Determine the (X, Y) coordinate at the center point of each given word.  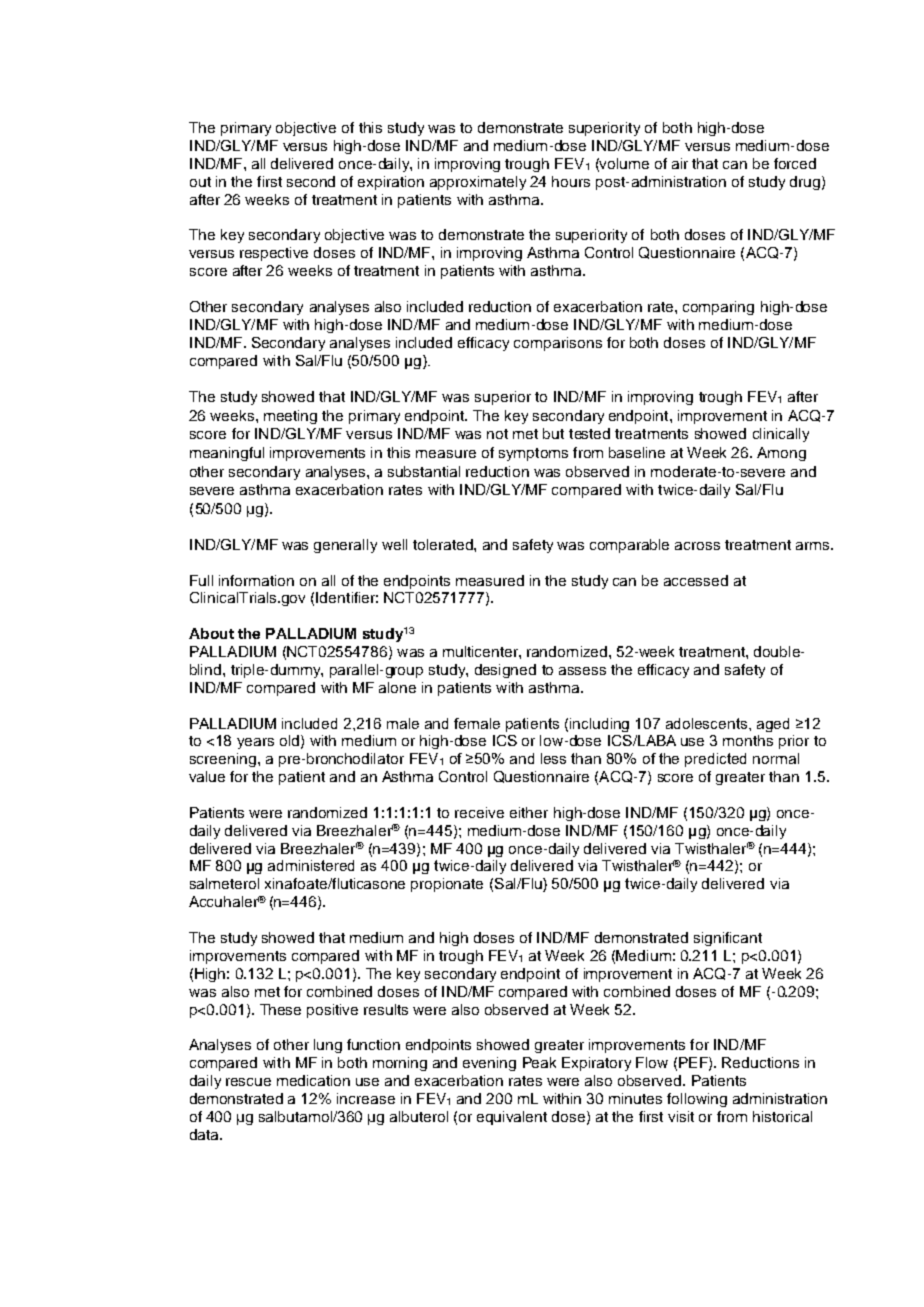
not (497, 434)
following (697, 1100)
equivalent (512, 1118)
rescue (248, 1082)
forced (795, 163)
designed (505, 671)
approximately (478, 183)
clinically (781, 435)
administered (311, 865)
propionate (447, 885)
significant (728, 939)
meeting (290, 417)
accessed (696, 580)
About (211, 633)
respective (274, 254)
